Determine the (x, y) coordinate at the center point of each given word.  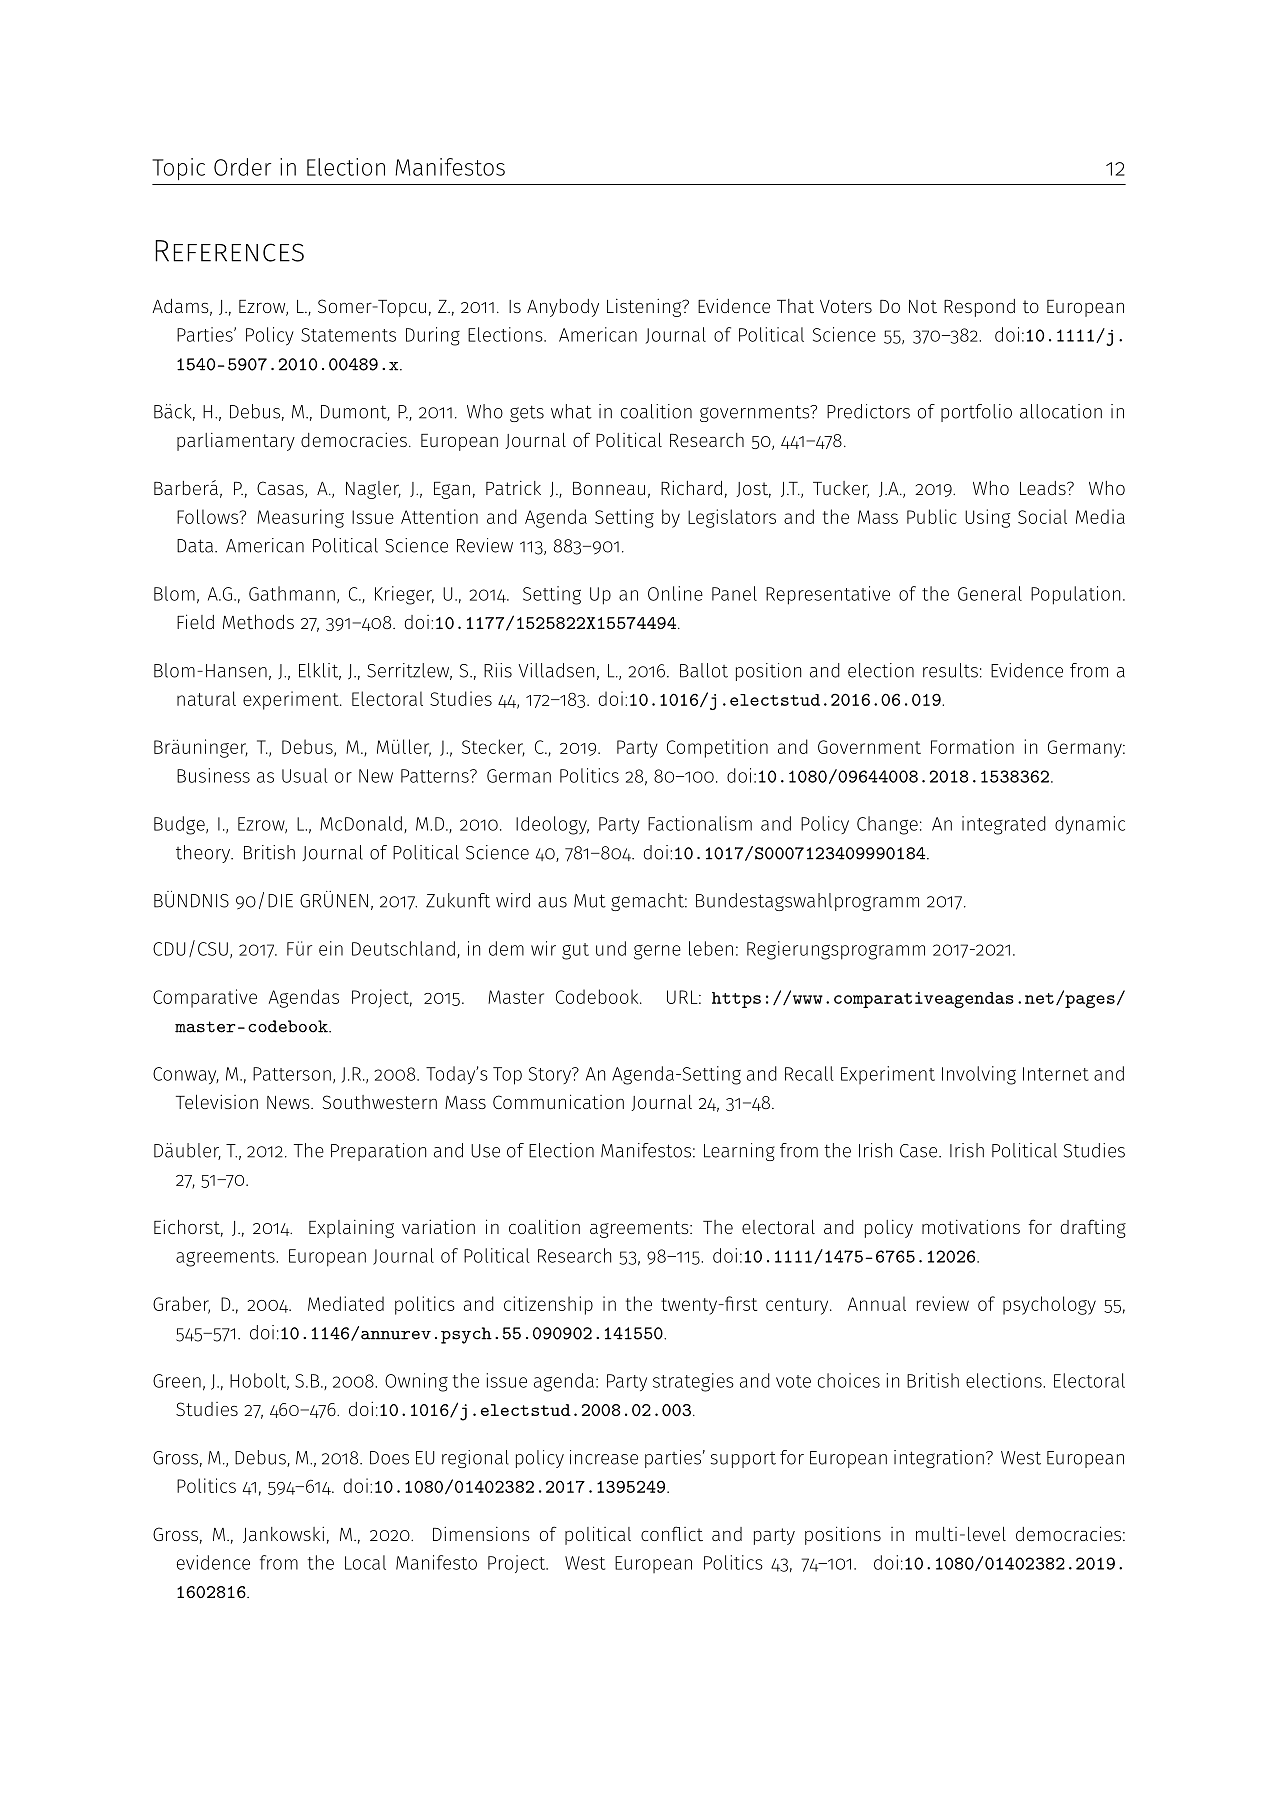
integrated (1004, 825)
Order (242, 167)
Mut (590, 901)
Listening (645, 307)
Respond (979, 308)
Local (365, 1562)
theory (204, 854)
